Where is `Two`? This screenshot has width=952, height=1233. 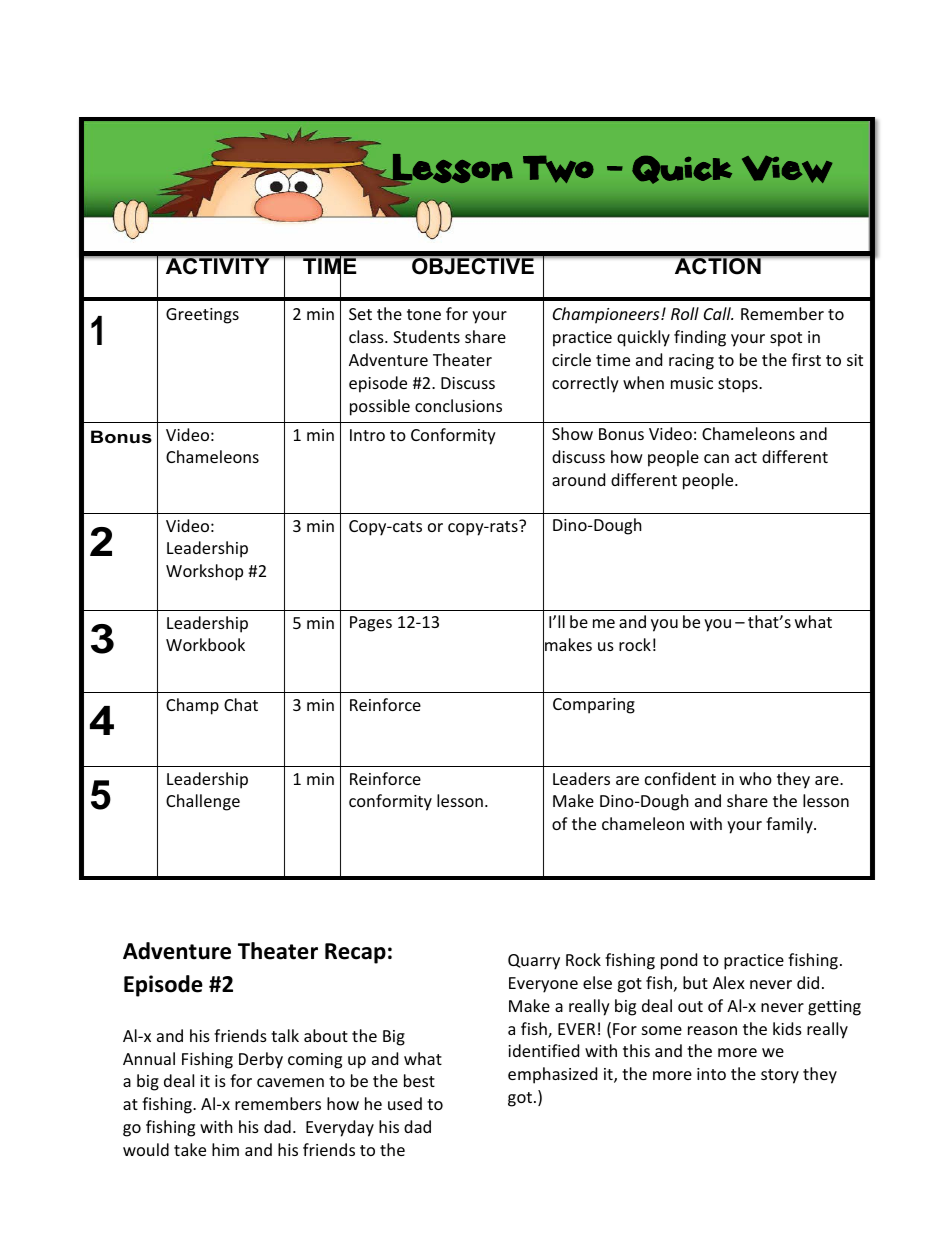 Two is located at coordinates (558, 169).
